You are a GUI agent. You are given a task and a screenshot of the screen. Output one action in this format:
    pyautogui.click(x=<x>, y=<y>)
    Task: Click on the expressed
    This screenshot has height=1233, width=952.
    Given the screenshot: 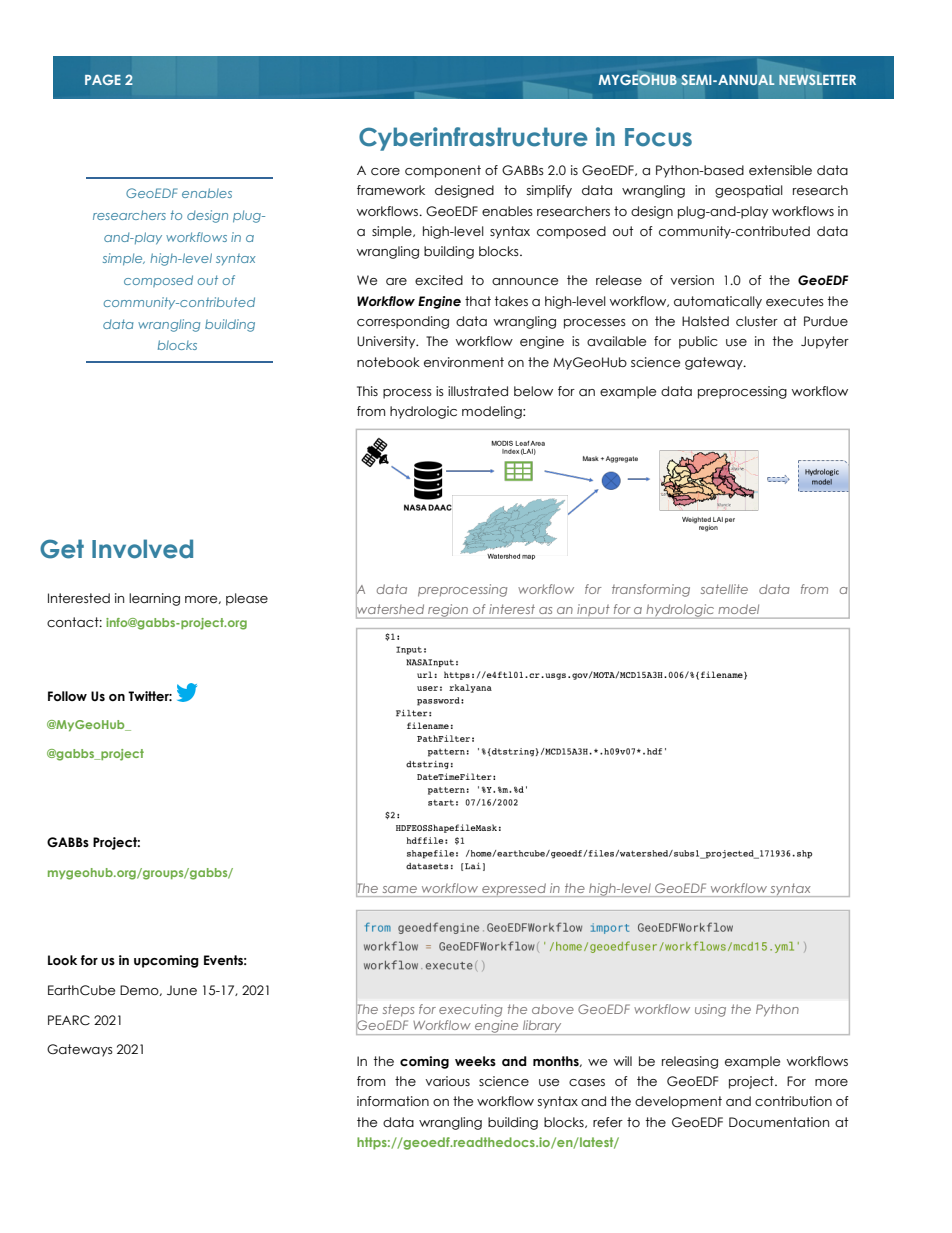 What is the action you would take?
    pyautogui.click(x=514, y=890)
